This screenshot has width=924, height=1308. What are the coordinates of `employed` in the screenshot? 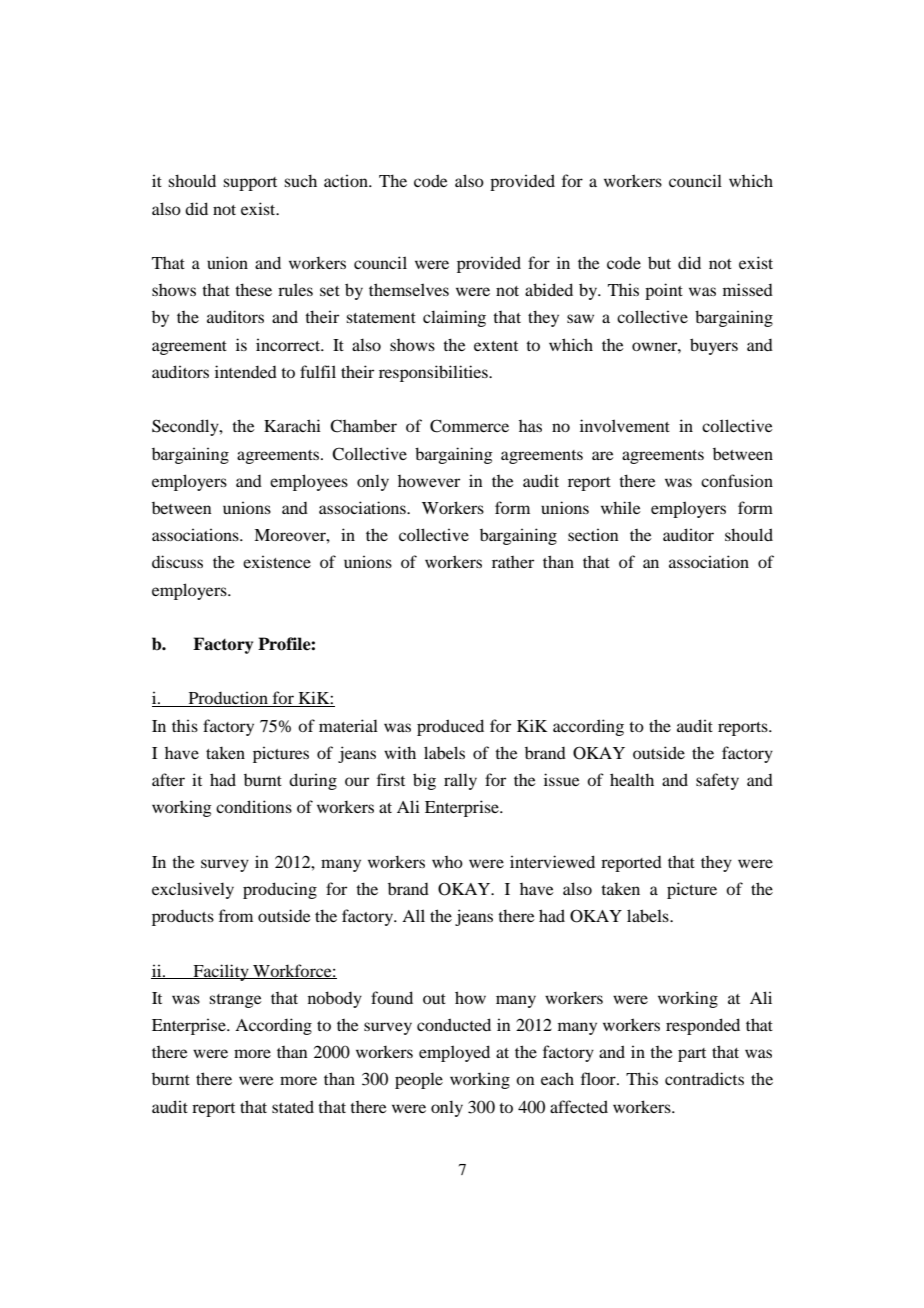 It's located at (454, 1053).
